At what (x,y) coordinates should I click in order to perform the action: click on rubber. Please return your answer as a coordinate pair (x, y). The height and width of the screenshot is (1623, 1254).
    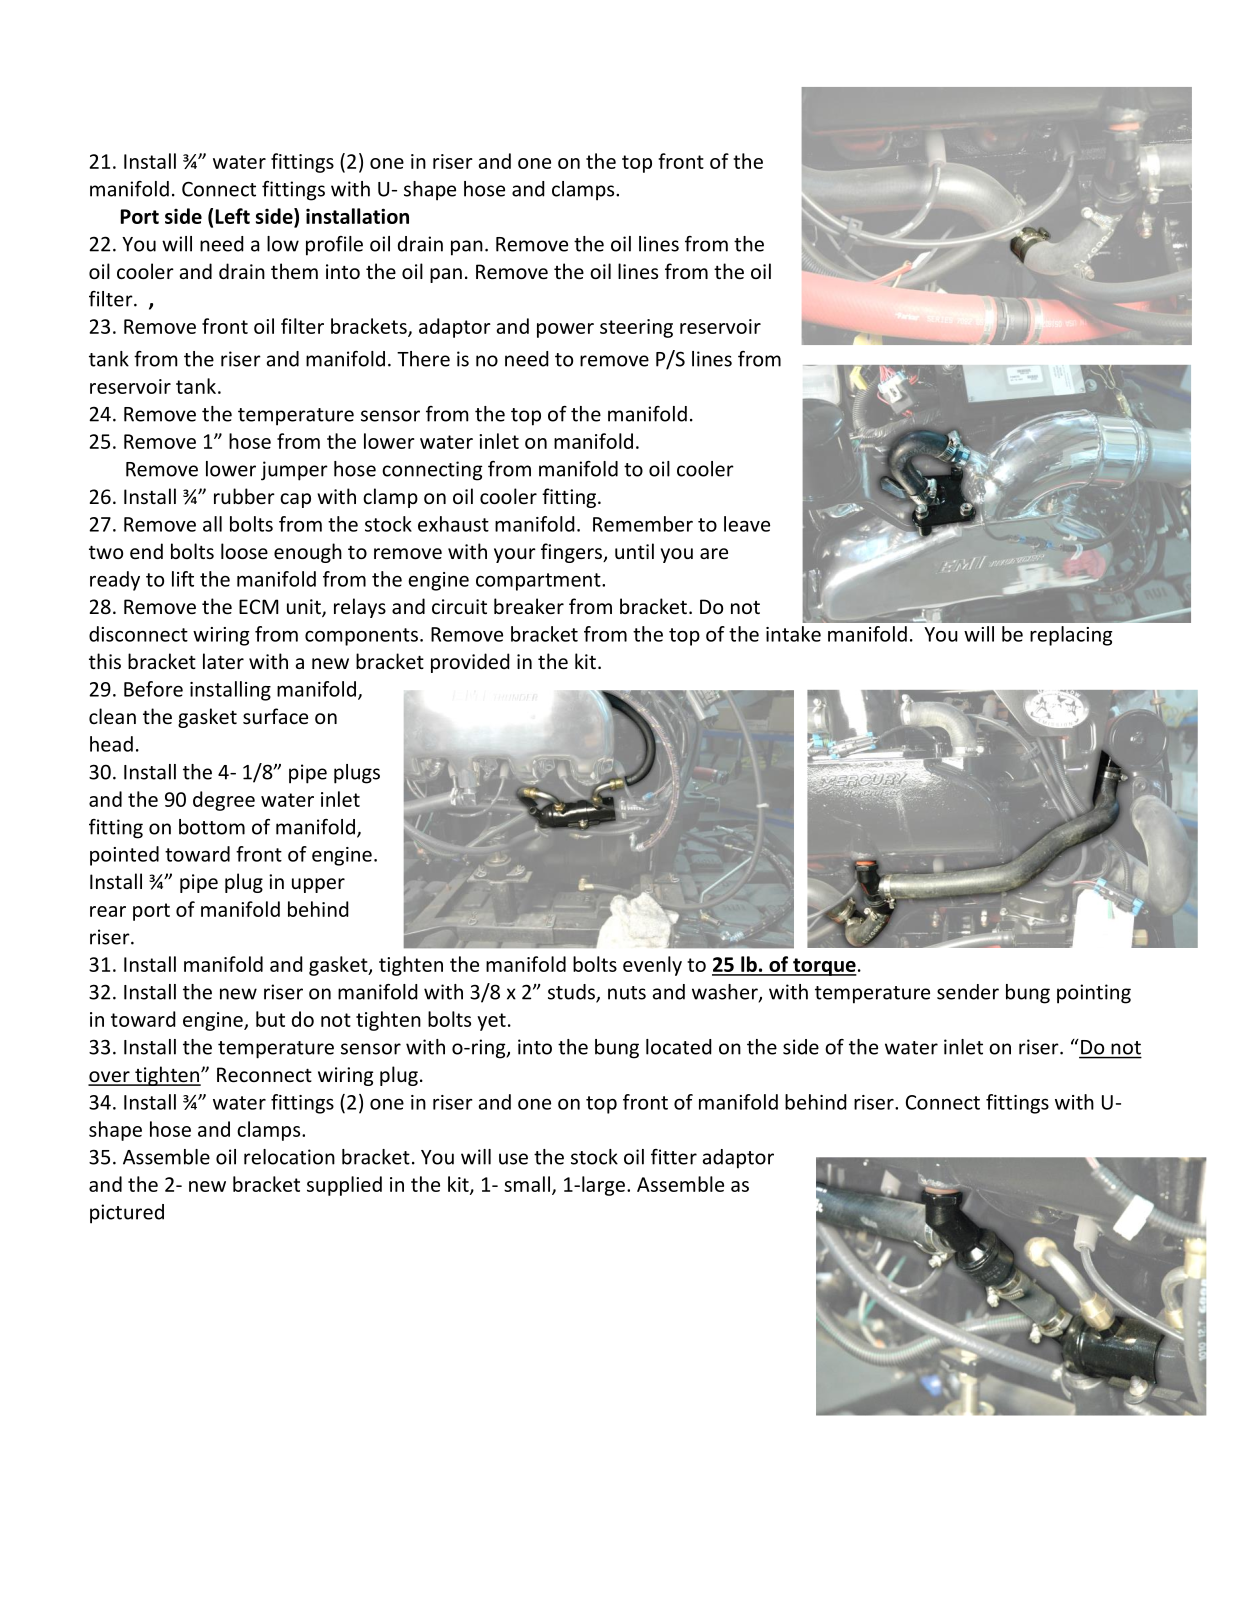
    Looking at the image, I should click on (244, 496).
